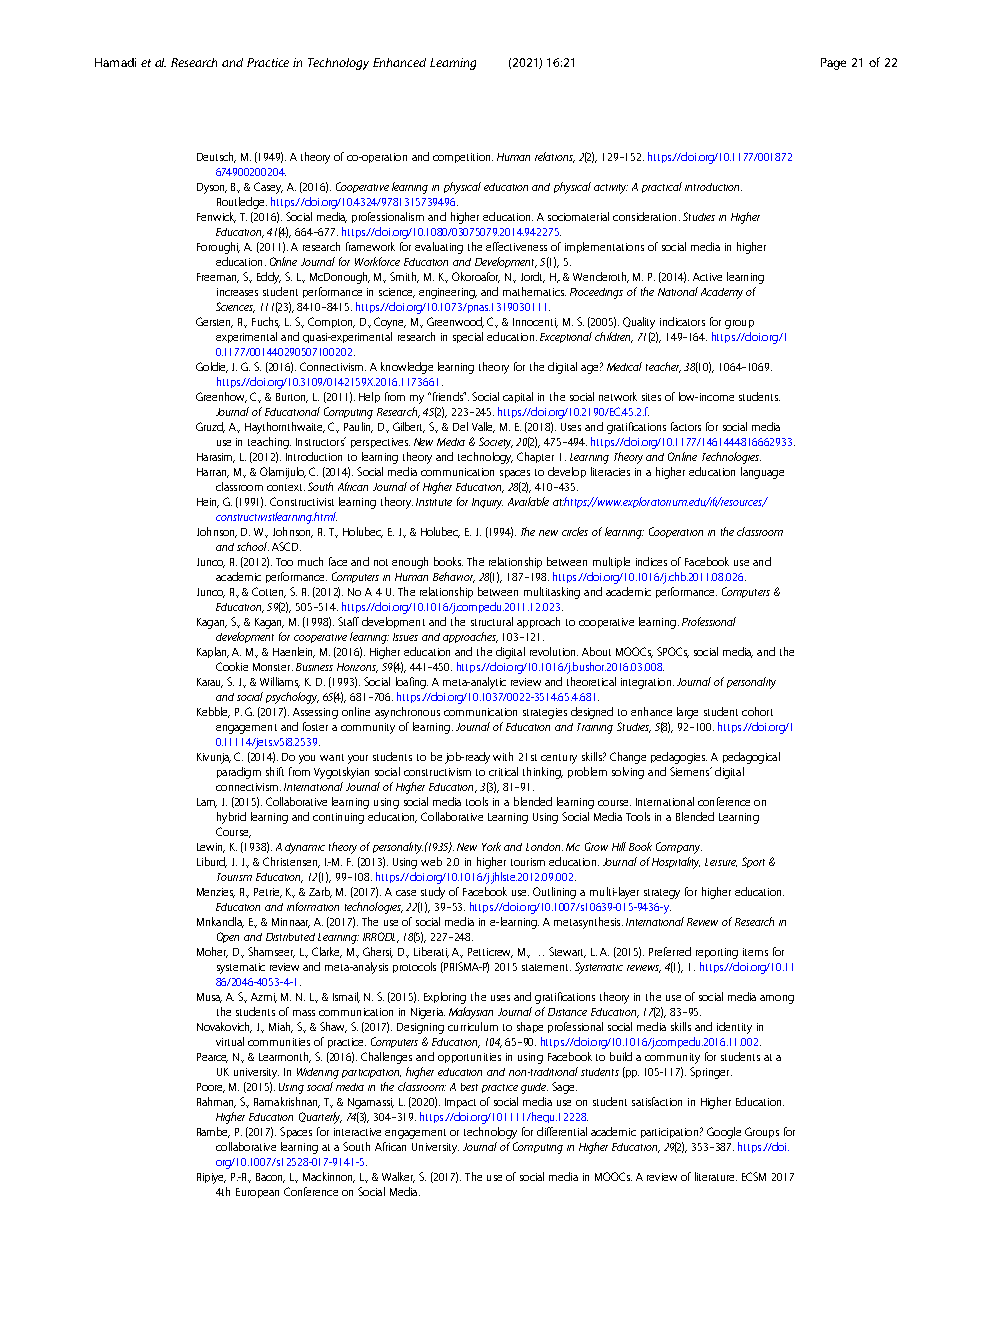 Image resolution: width=992 pixels, height=1323 pixels. What do you see at coordinates (492, 621) in the screenshot?
I see `structural` at bounding box center [492, 621].
